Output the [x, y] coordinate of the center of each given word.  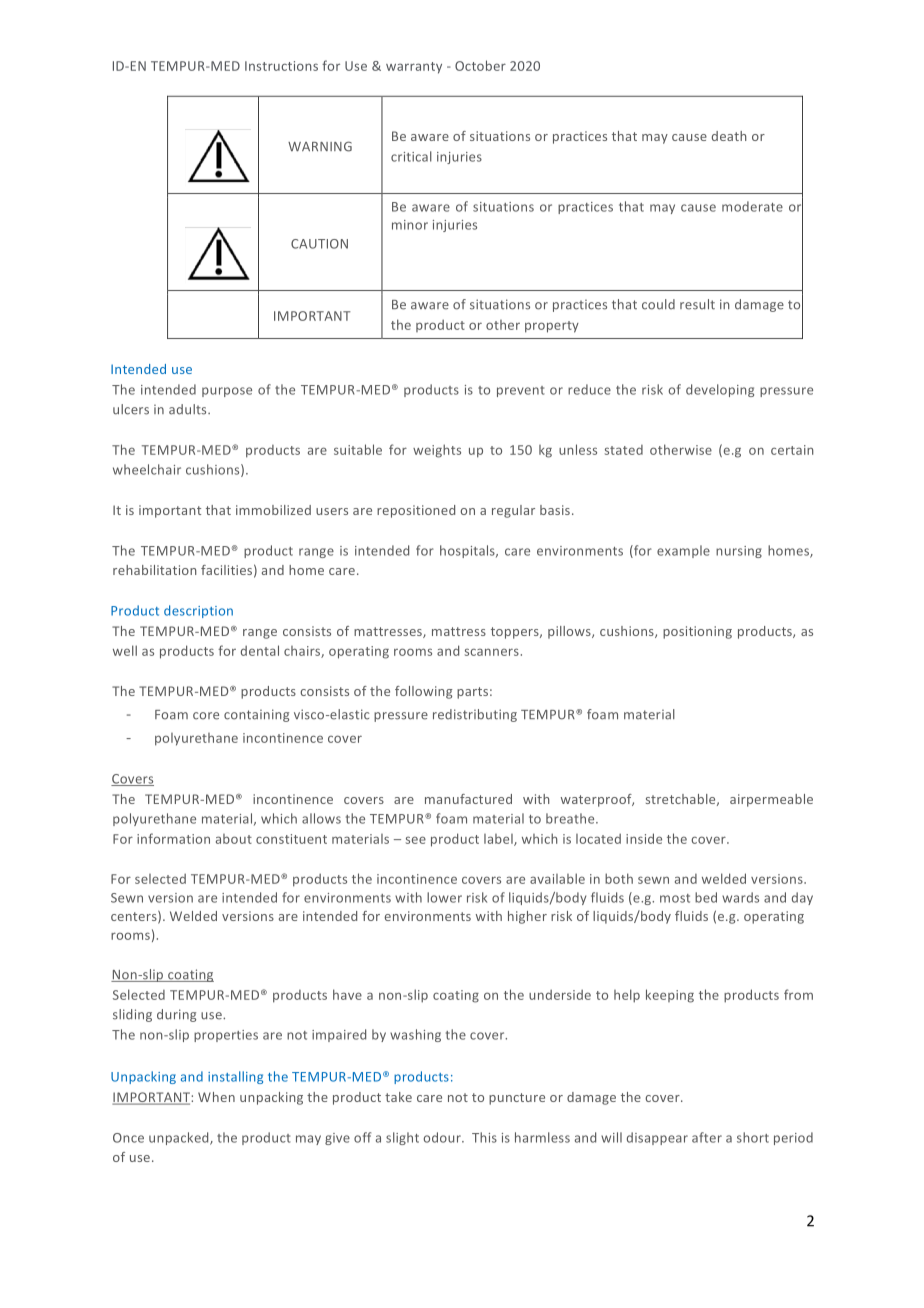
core [206, 716]
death [729, 136]
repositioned [416, 511]
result [697, 304]
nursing [739, 552]
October [480, 65]
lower [444, 897]
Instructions [281, 66]
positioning [697, 632]
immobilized [273, 510]
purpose [227, 392]
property [552, 327]
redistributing [475, 715]
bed [706, 897]
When [216, 1097]
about [234, 839]
